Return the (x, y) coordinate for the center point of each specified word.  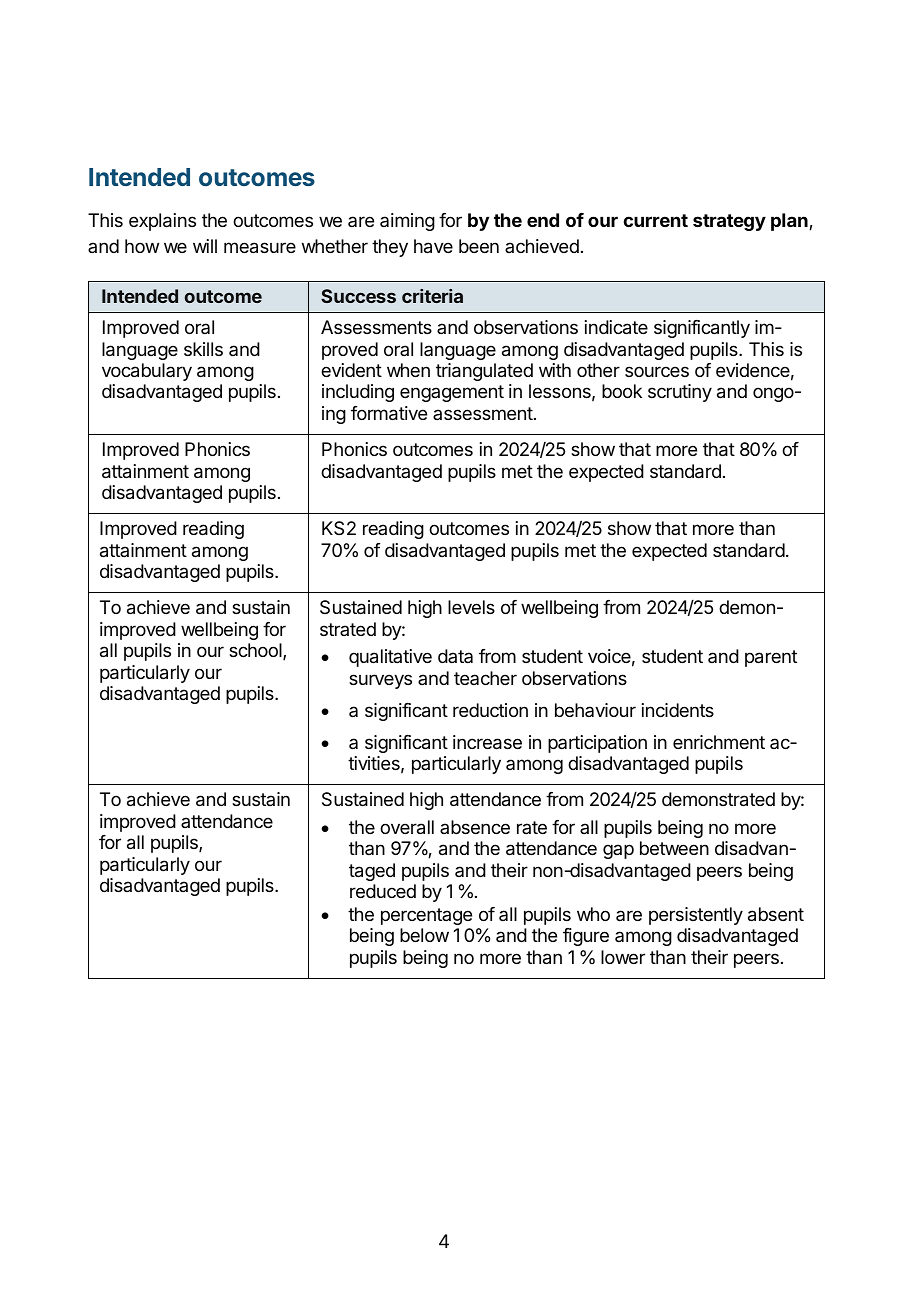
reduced (383, 891)
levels (471, 607)
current (655, 220)
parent (771, 658)
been (479, 246)
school (256, 651)
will (205, 246)
